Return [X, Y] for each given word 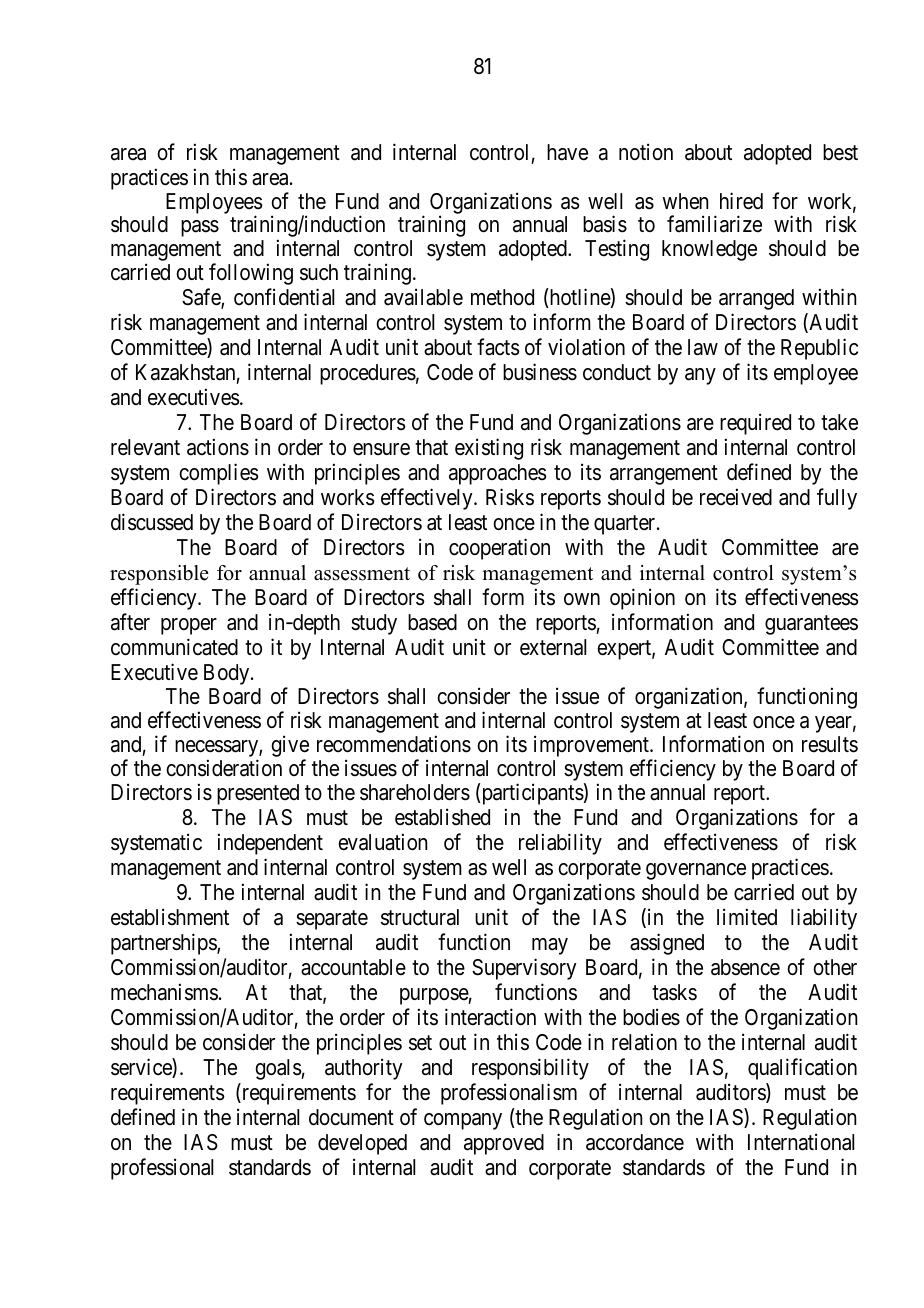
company [463, 1121]
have [567, 152]
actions [218, 447]
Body [228, 674]
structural [420, 917]
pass [200, 228]
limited [747, 917]
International [801, 1142]
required [755, 424]
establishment [170, 917]
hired [741, 201]
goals [278, 1069]
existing [489, 449]
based [432, 622]
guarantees [811, 625]
